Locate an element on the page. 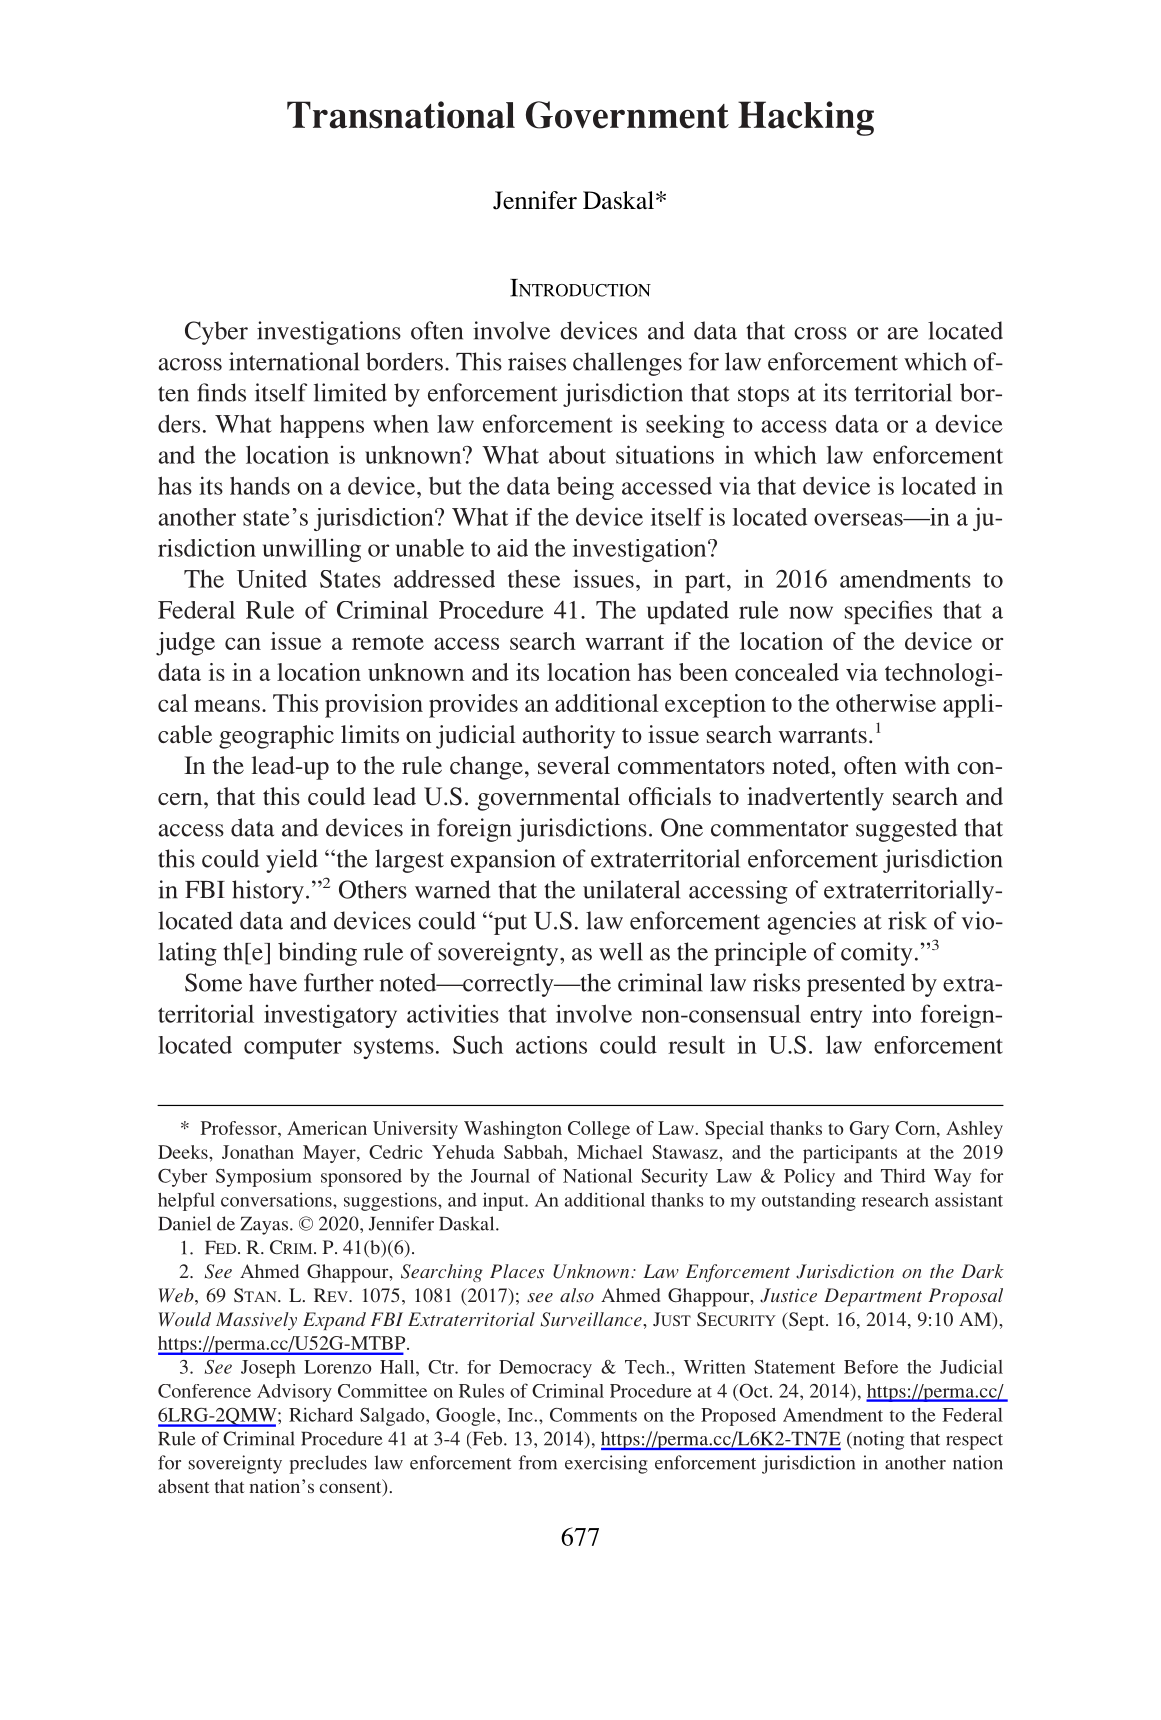 The width and height of the image is (1161, 1720). Hacking is located at coordinates (806, 118).
